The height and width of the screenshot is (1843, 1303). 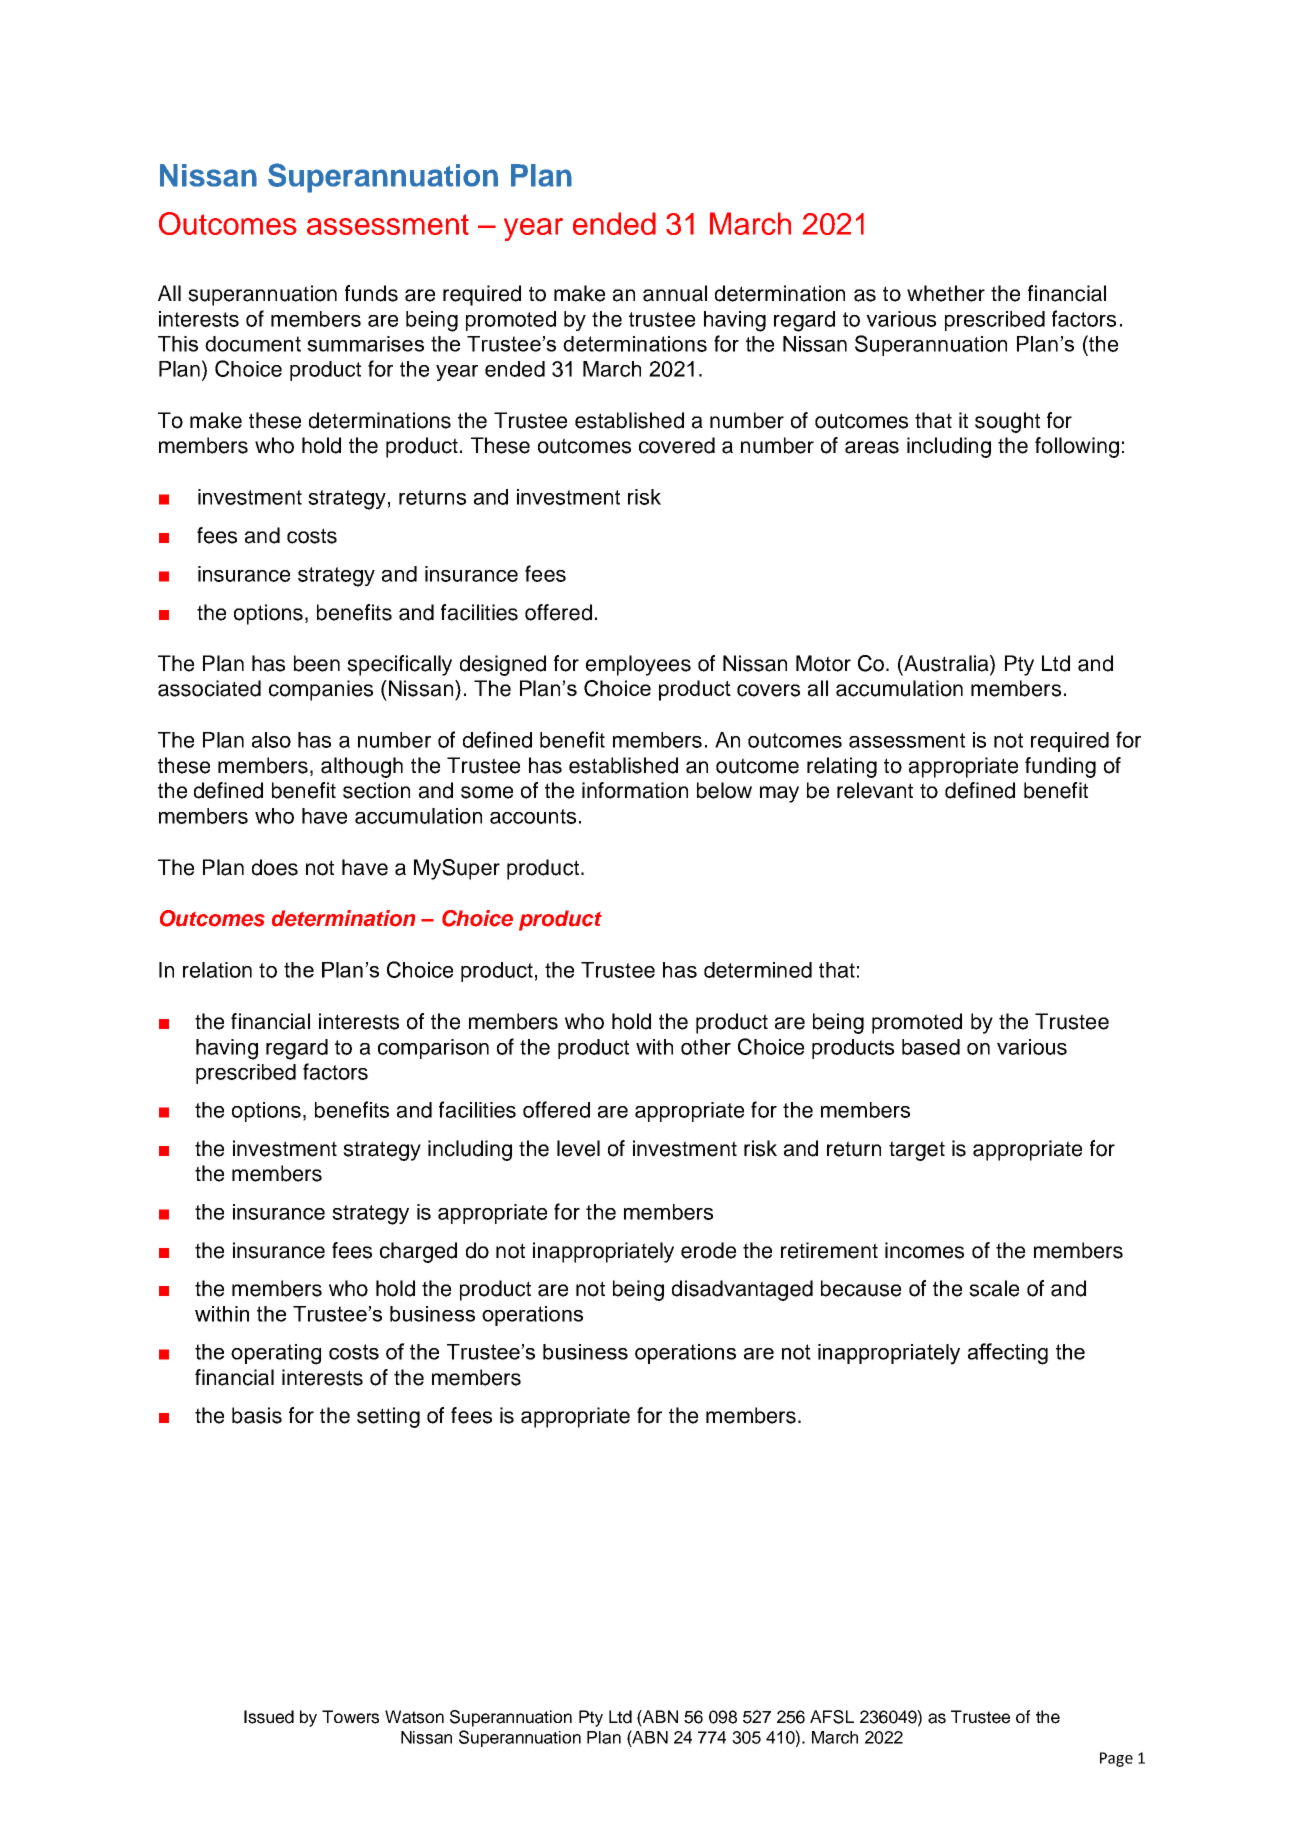 I want to click on document, so click(x=253, y=344).
